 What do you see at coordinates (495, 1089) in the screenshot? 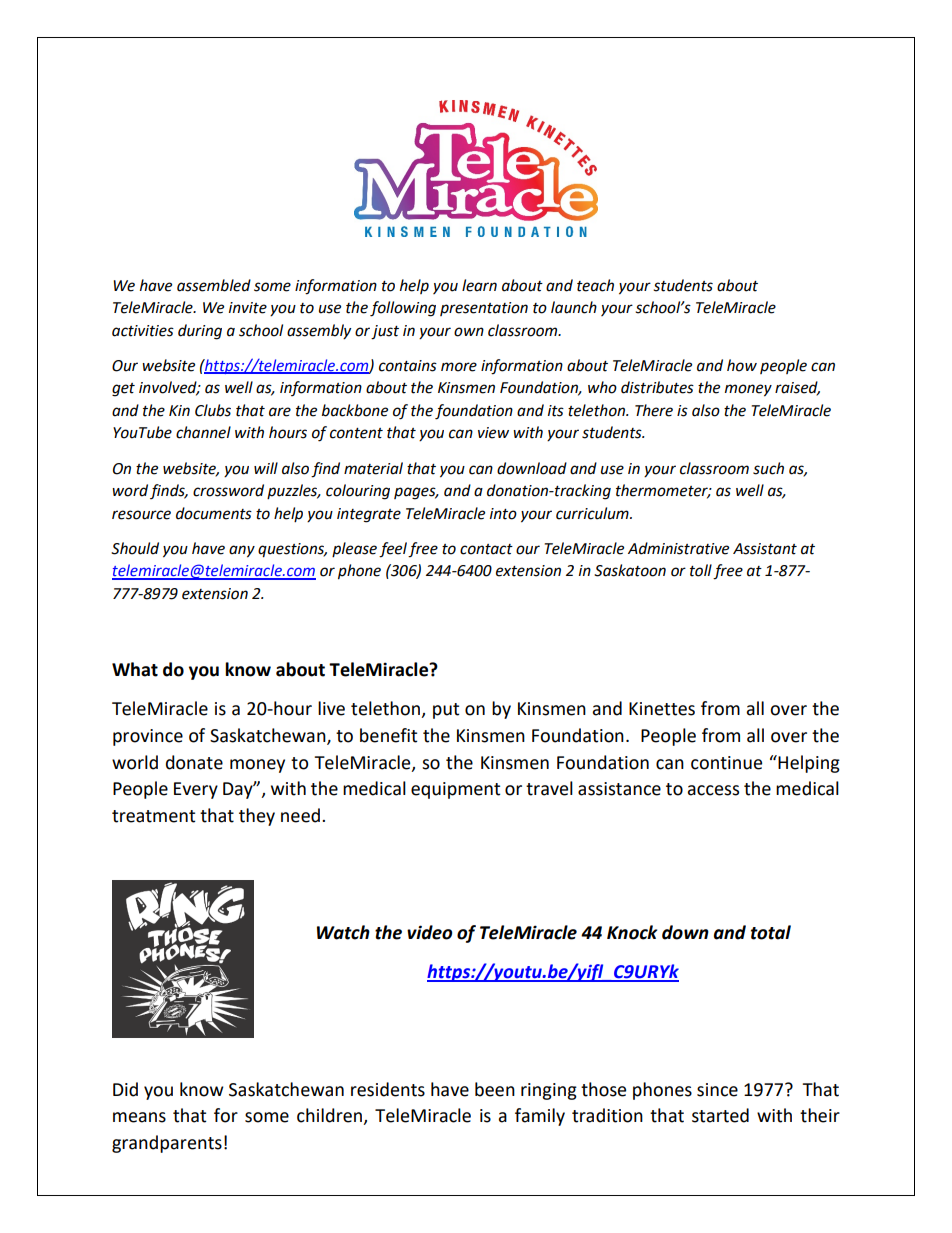
I see `been` at bounding box center [495, 1089].
